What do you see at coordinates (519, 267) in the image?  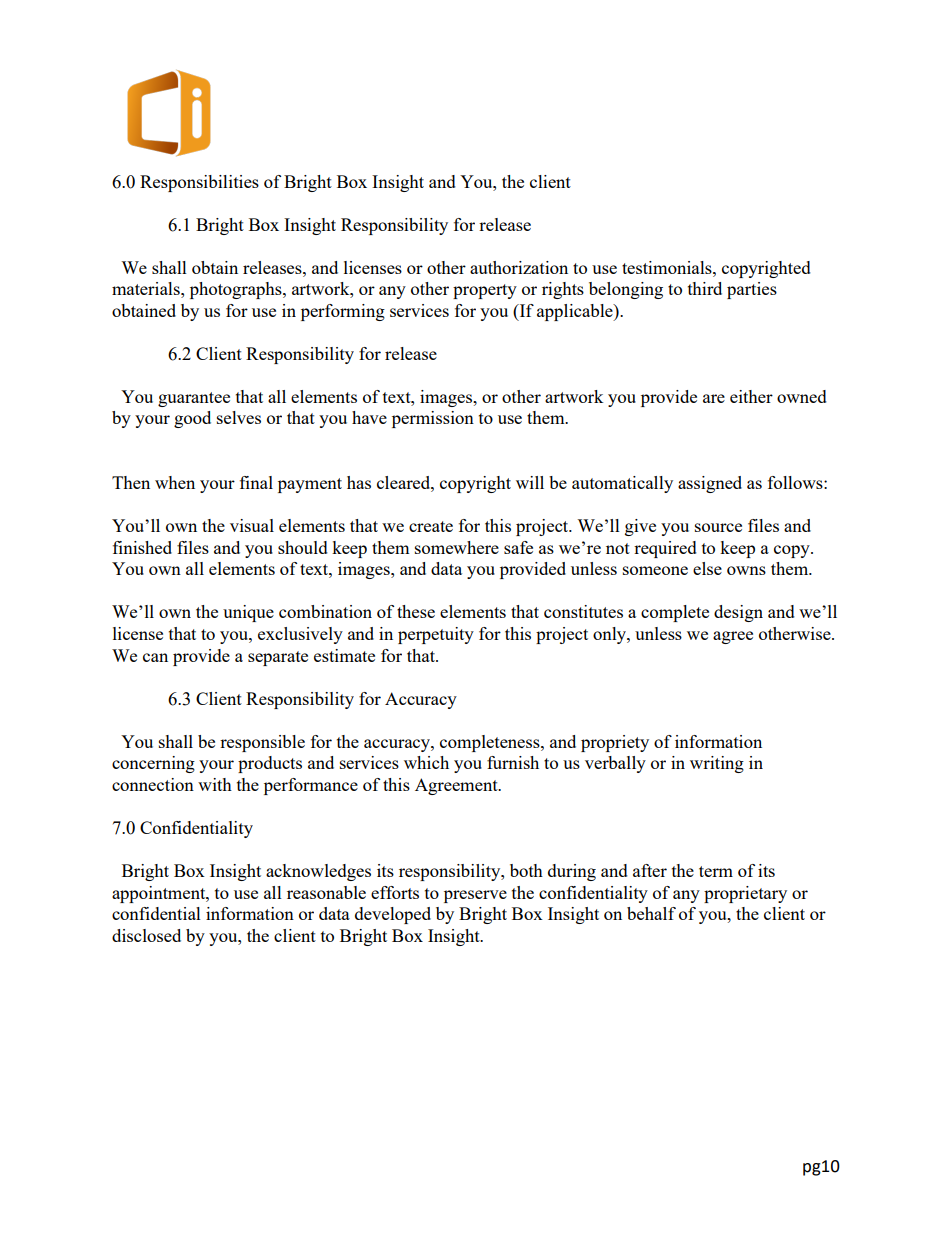 I see `authorization` at bounding box center [519, 267].
